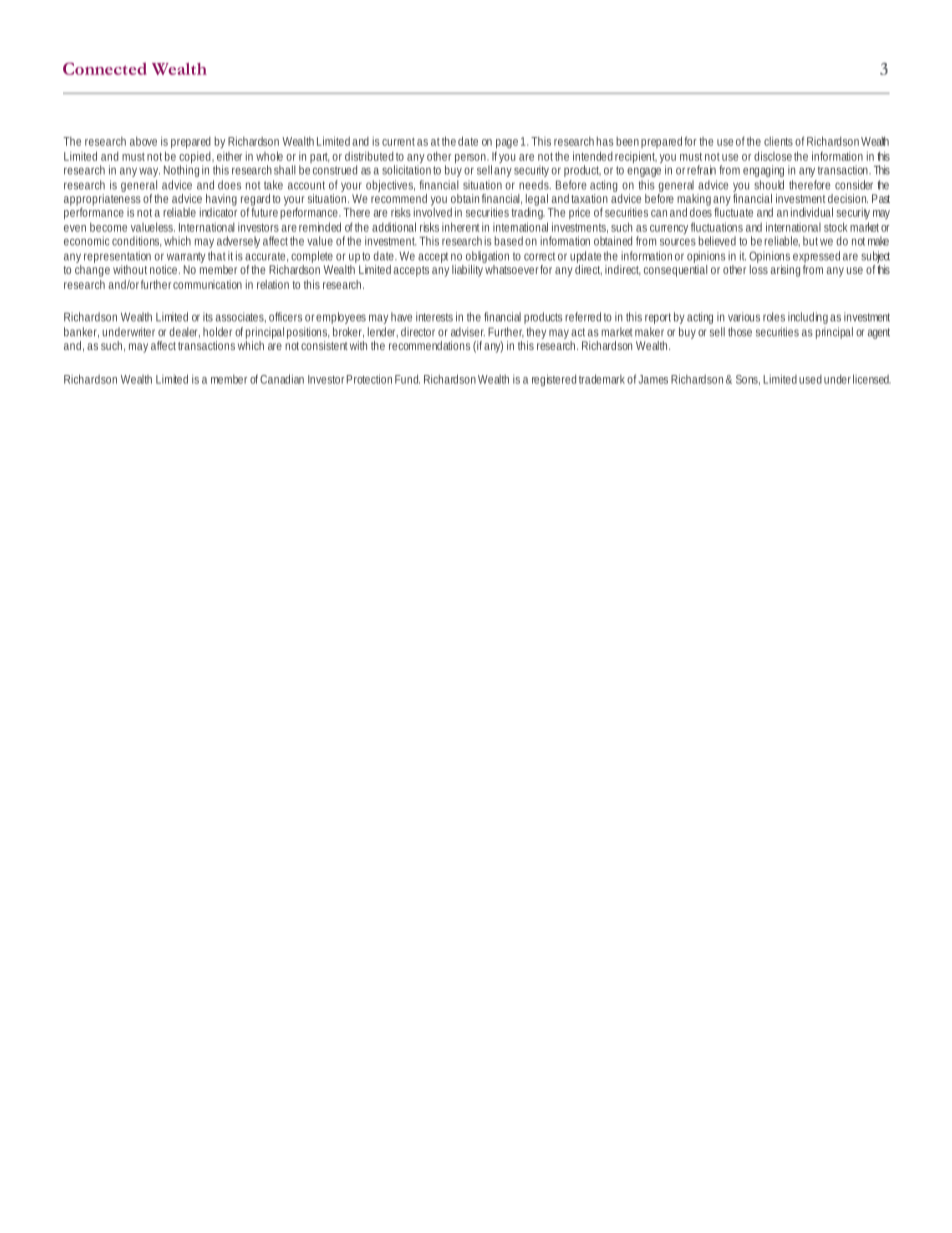  What do you see at coordinates (528, 212) in the screenshot?
I see `trading` at bounding box center [528, 212].
